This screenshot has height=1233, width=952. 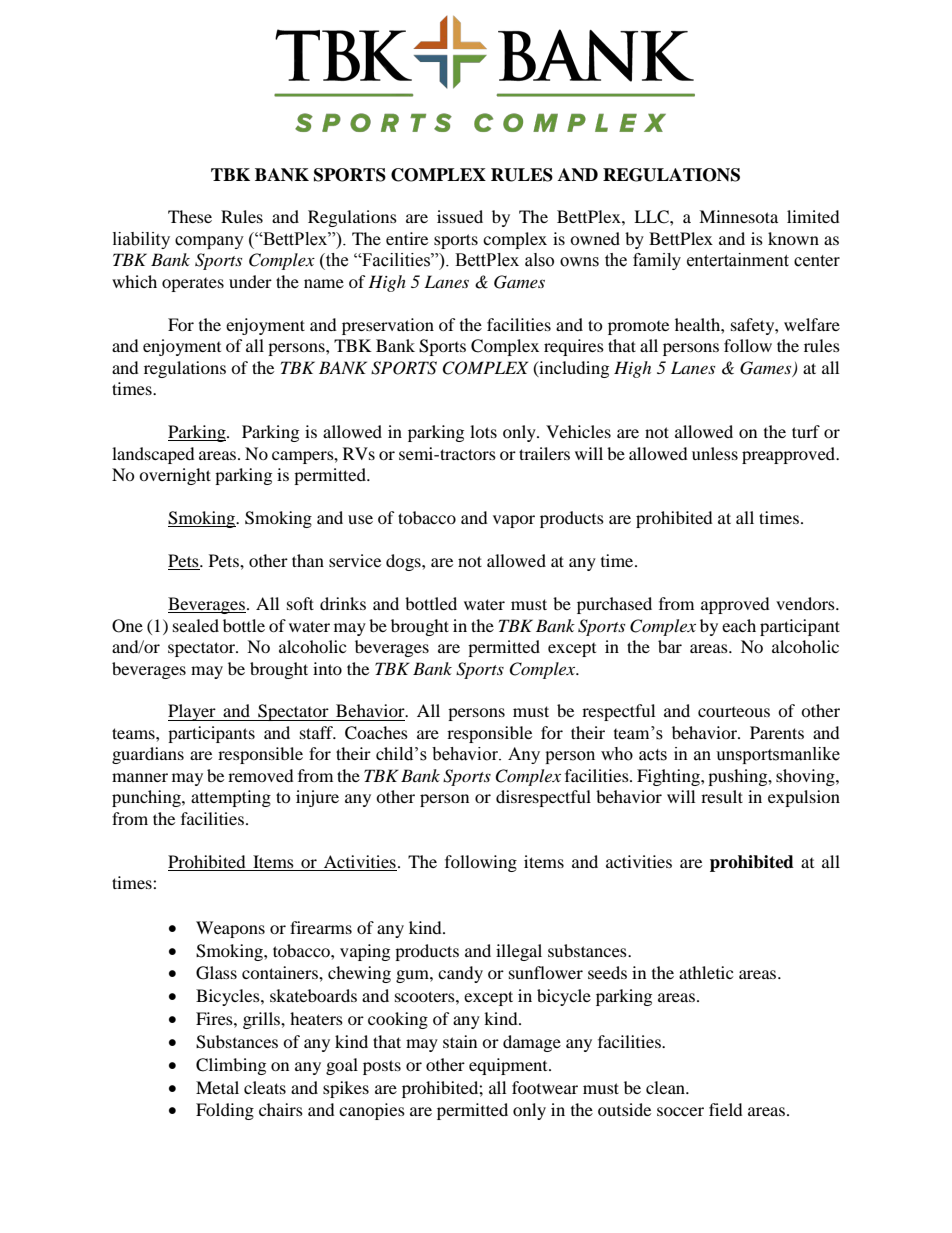 I want to click on result, so click(x=722, y=796).
